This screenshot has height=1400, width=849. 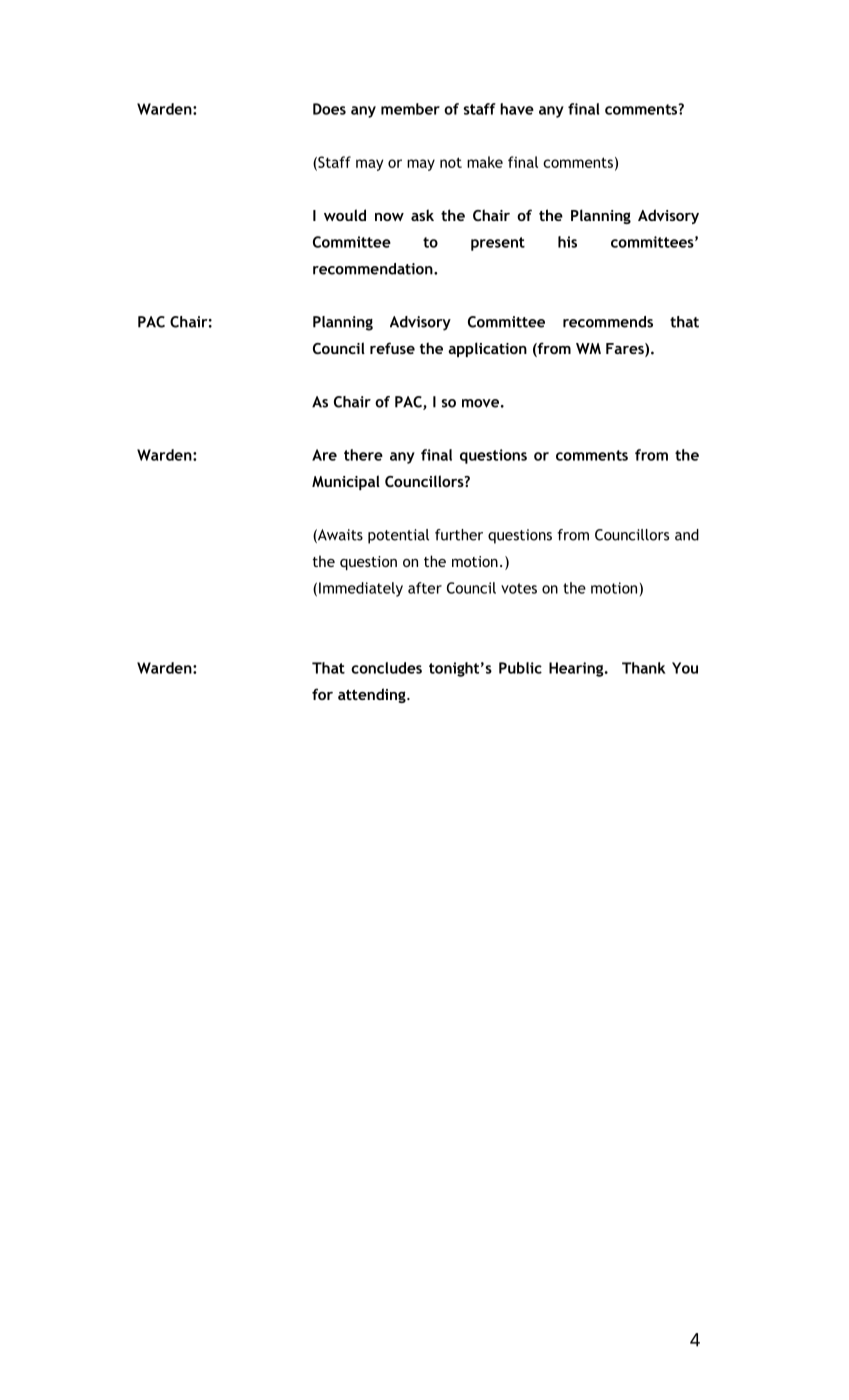 I want to click on his, so click(x=567, y=242).
